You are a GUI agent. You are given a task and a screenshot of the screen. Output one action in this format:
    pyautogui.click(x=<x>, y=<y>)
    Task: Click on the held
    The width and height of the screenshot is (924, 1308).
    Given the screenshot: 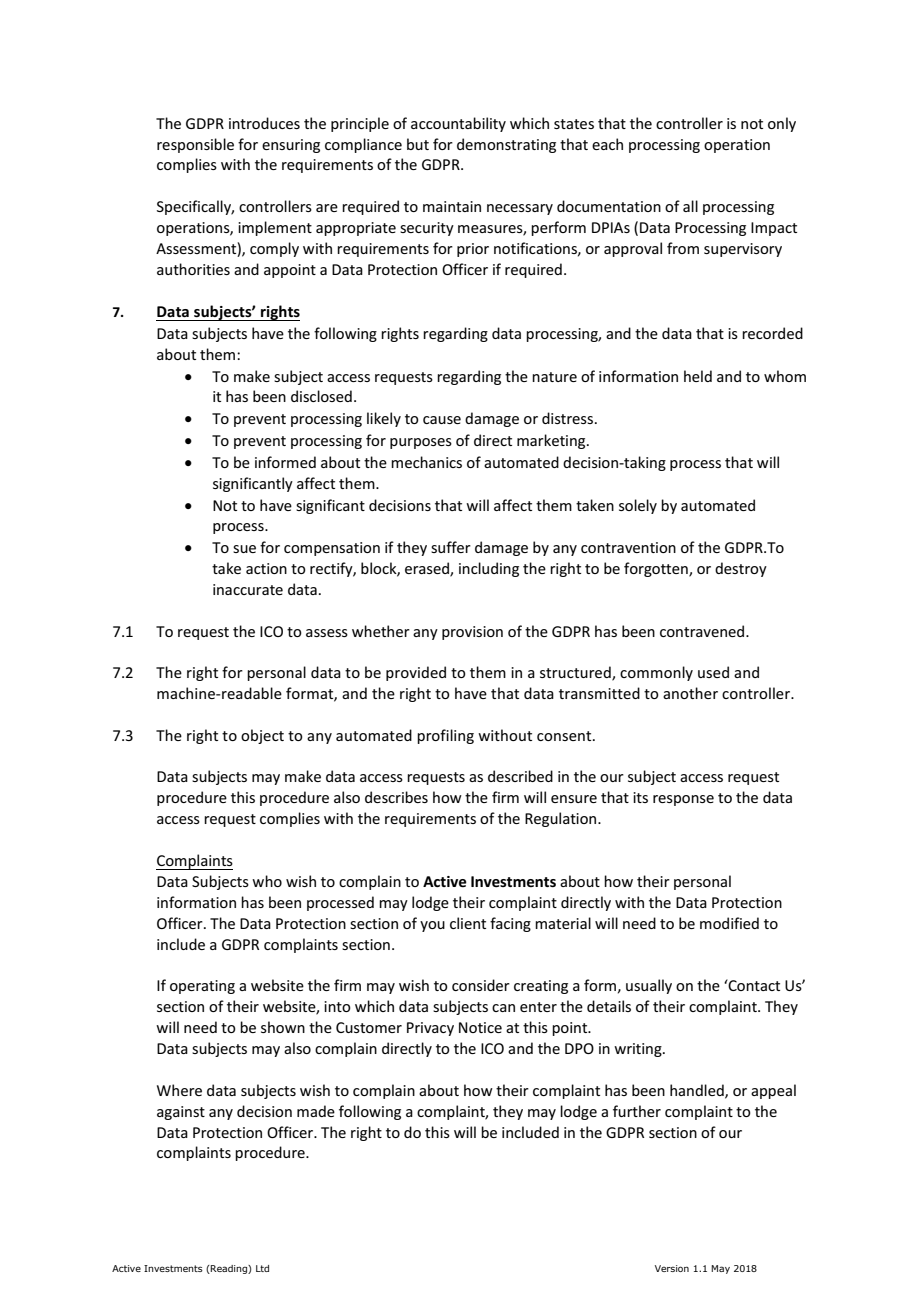 What is the action you would take?
    pyautogui.click(x=698, y=376)
